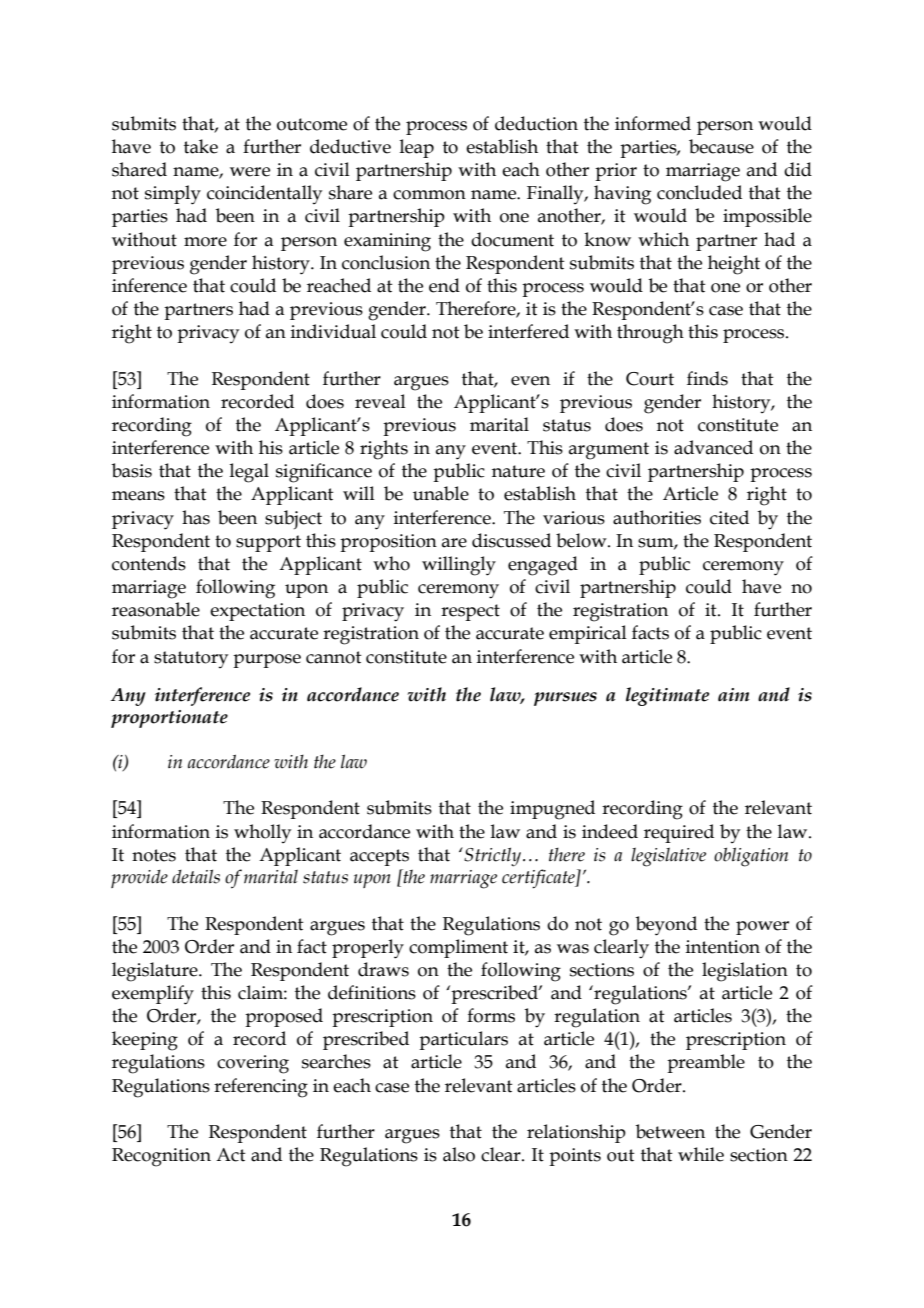 The width and height of the page is (924, 1308). I want to click on respect, so click(470, 612).
